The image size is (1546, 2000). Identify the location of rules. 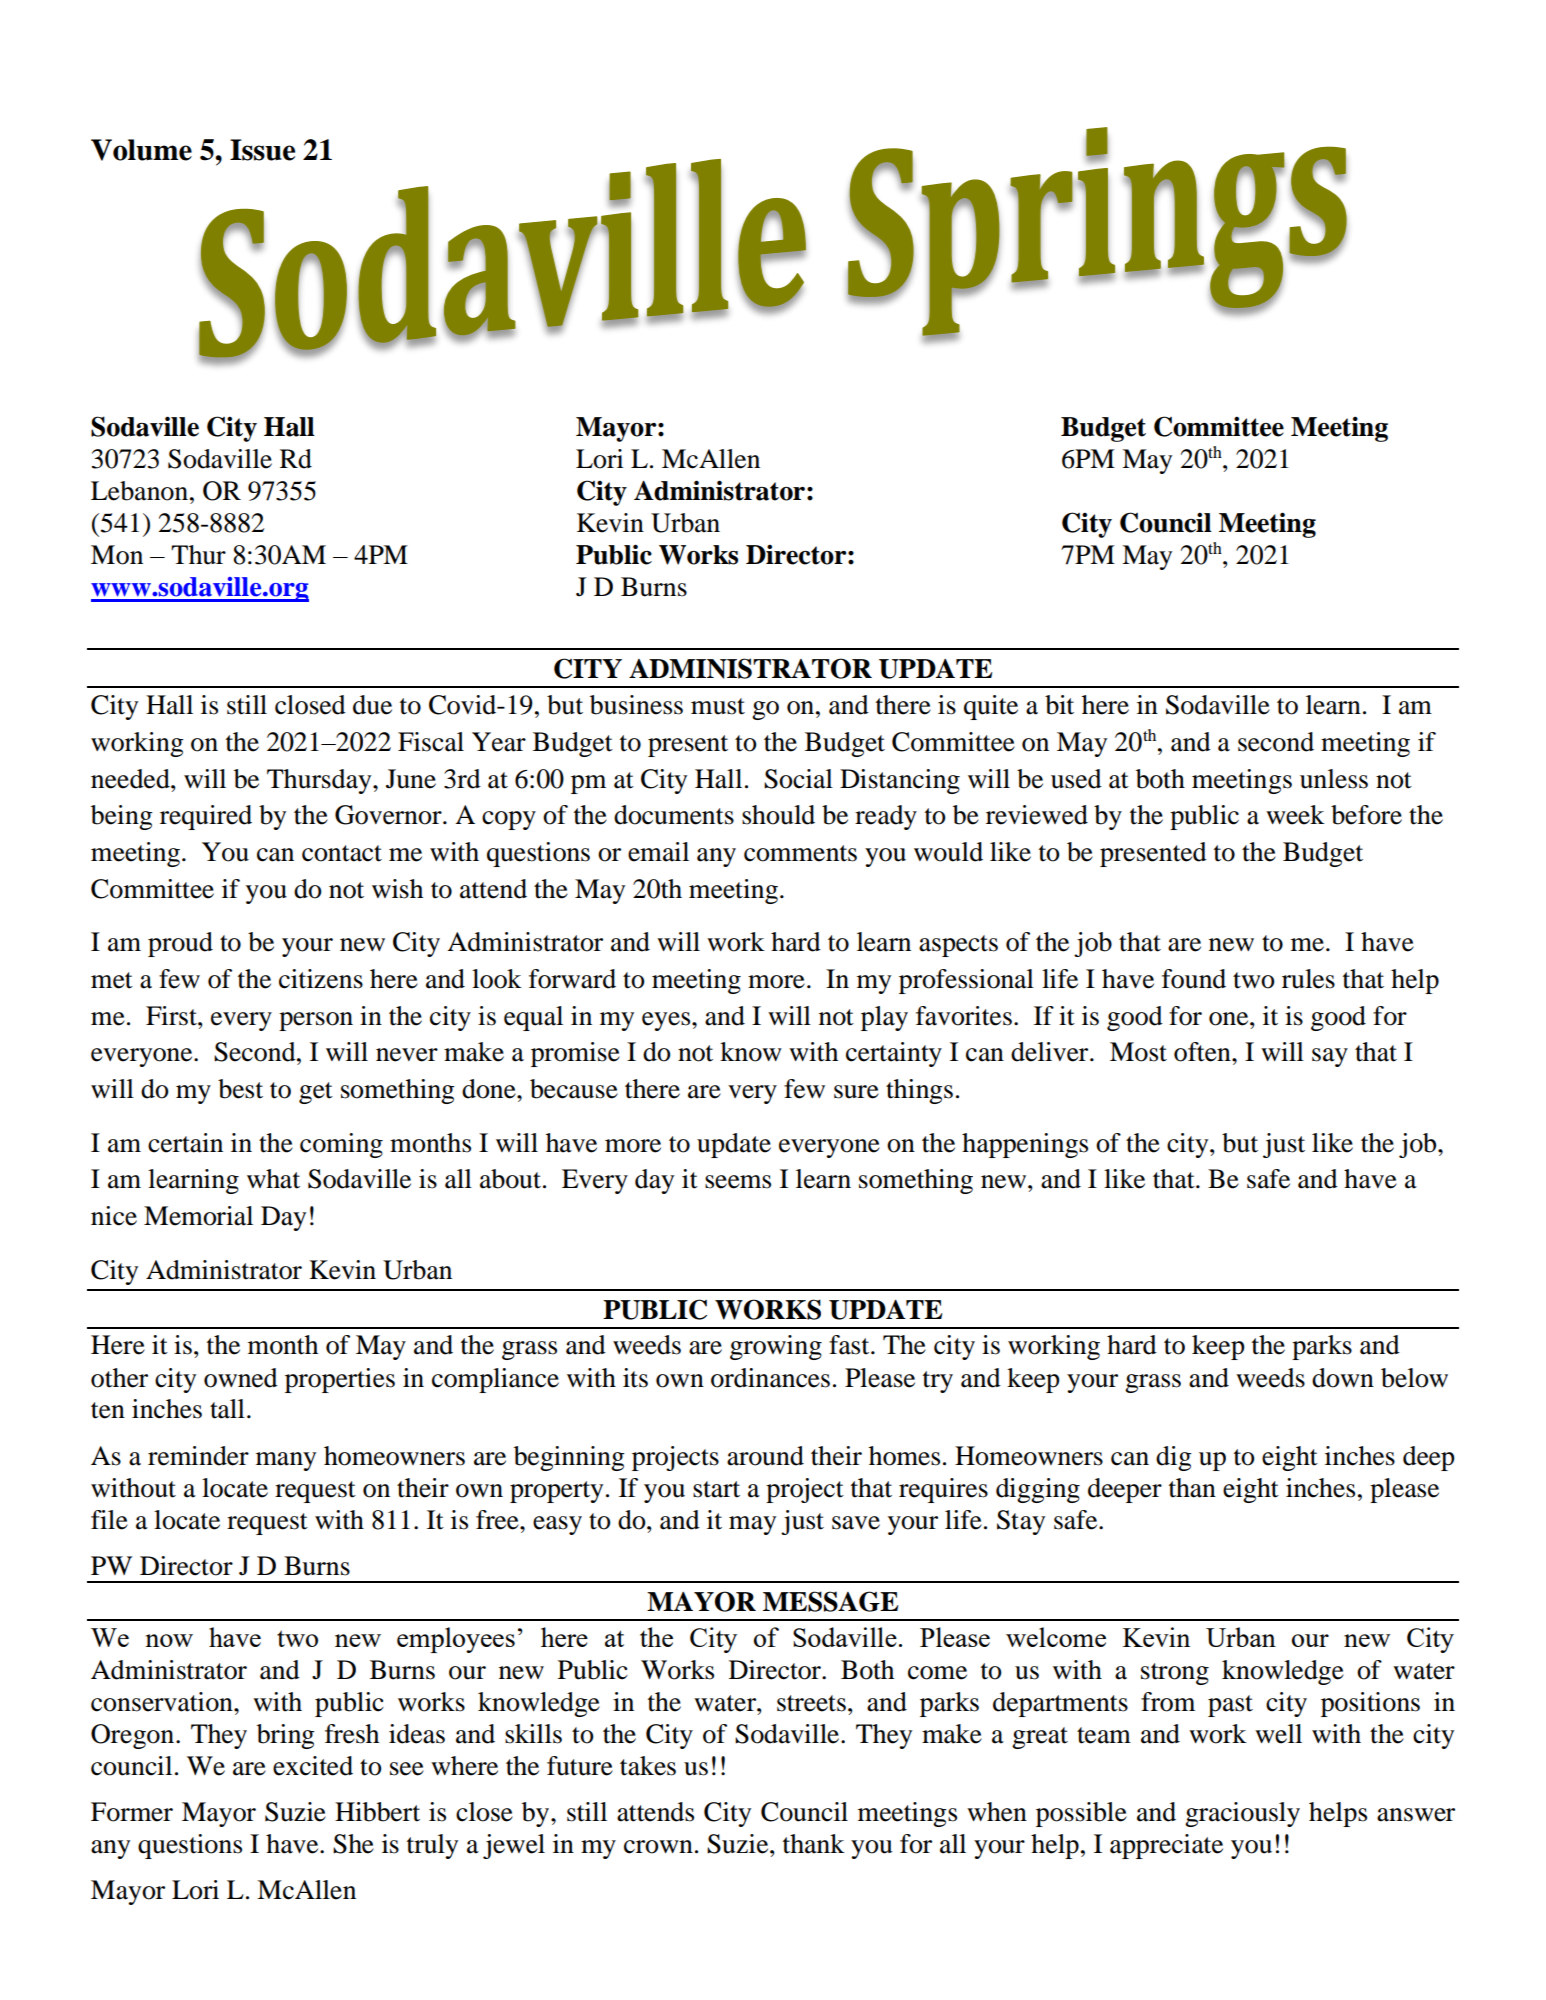
(1308, 979).
